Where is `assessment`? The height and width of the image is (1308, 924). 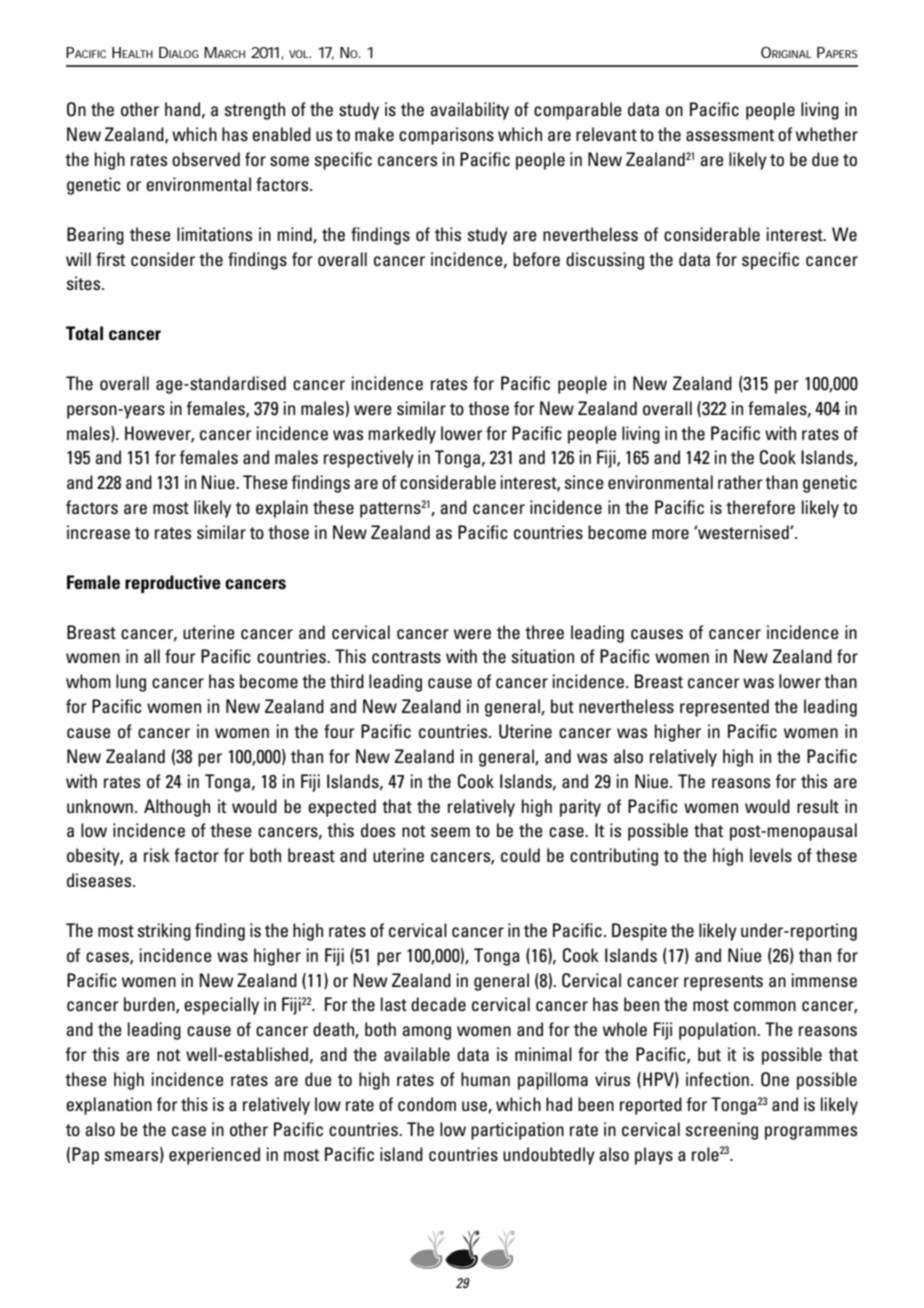
assessment is located at coordinates (730, 135).
